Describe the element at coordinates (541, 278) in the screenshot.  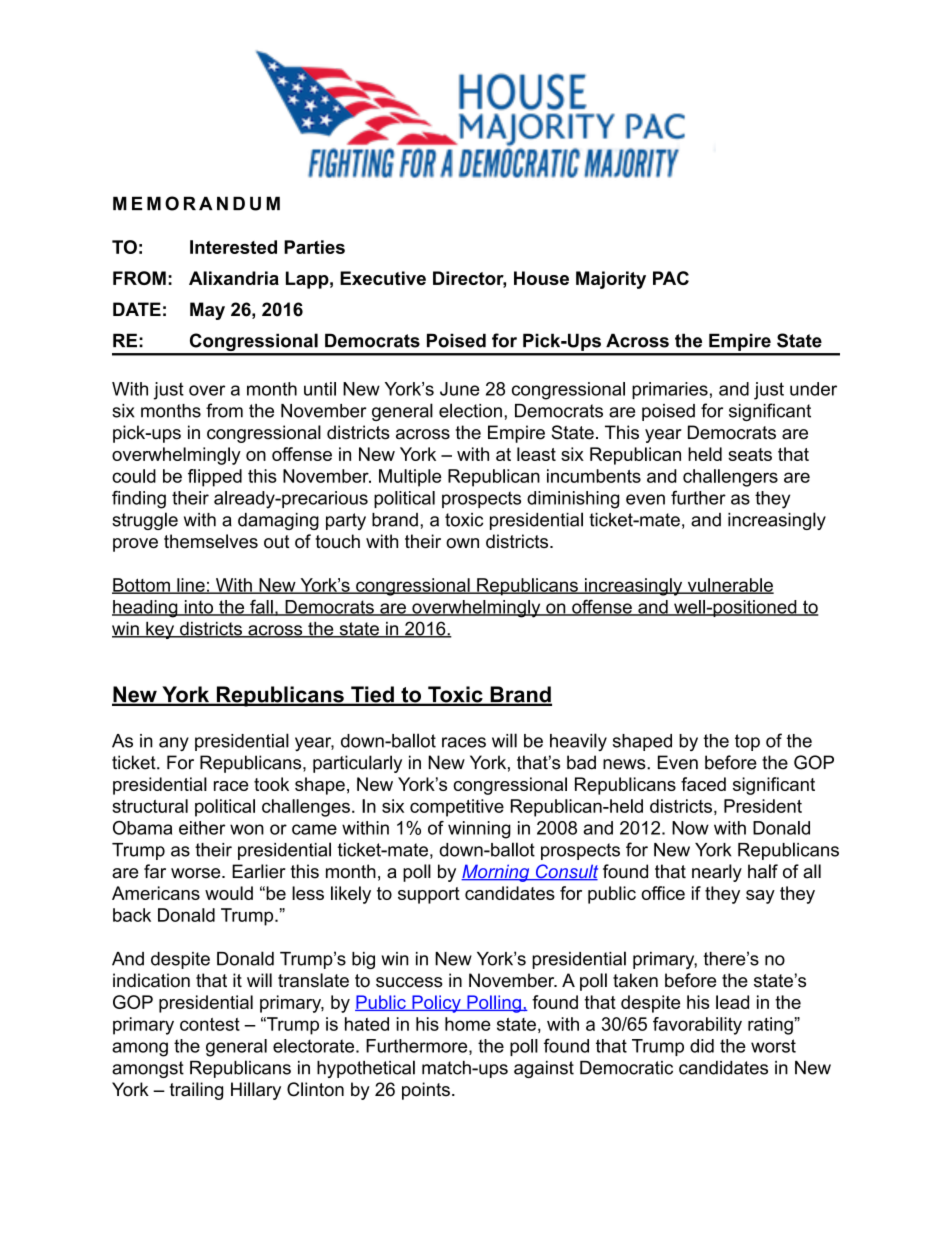
I see `House` at that location.
